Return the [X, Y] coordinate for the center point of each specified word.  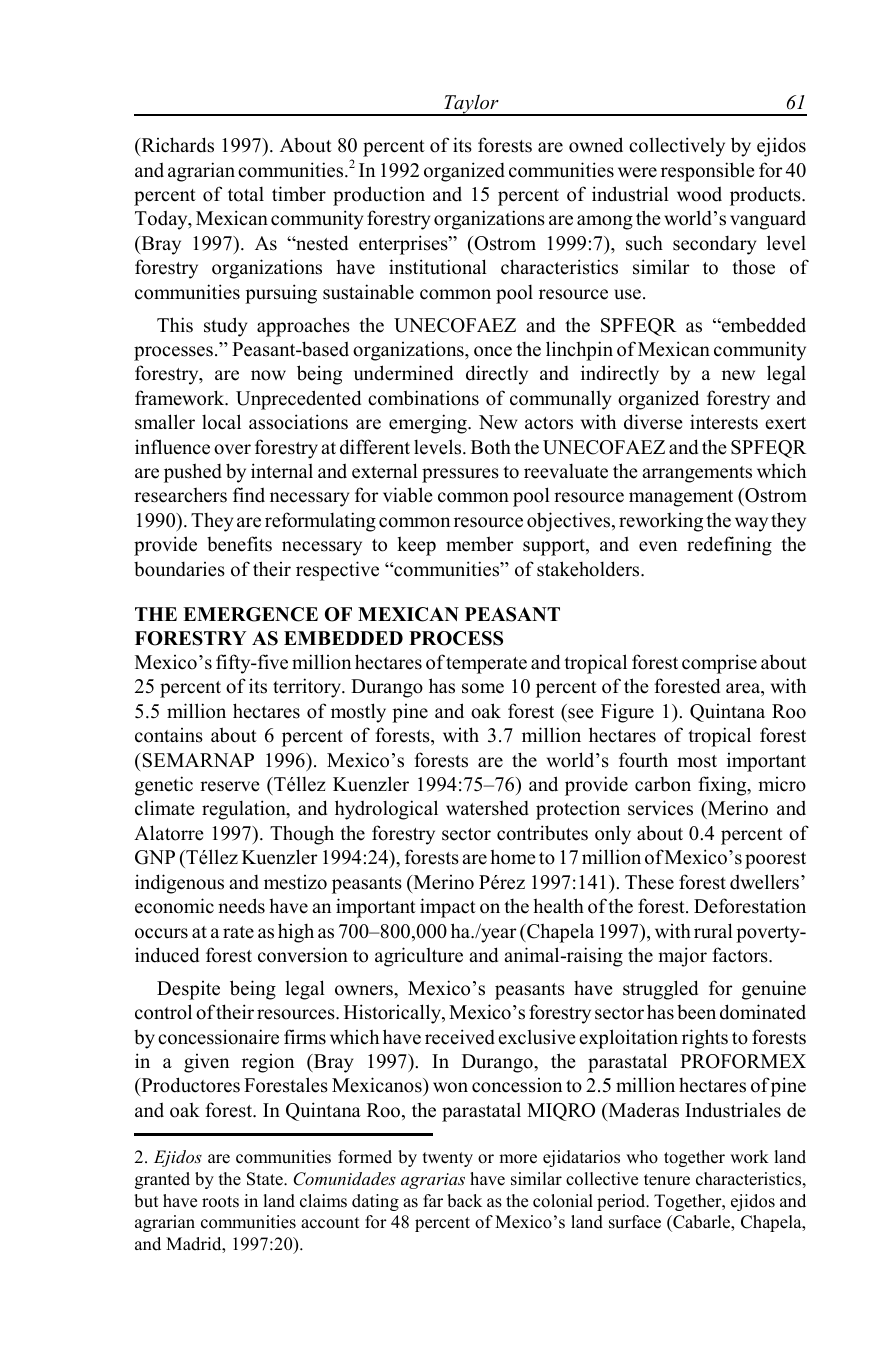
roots [220, 1202]
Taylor [471, 105]
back [464, 1201]
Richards [176, 145]
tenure [667, 1180]
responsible [708, 172]
